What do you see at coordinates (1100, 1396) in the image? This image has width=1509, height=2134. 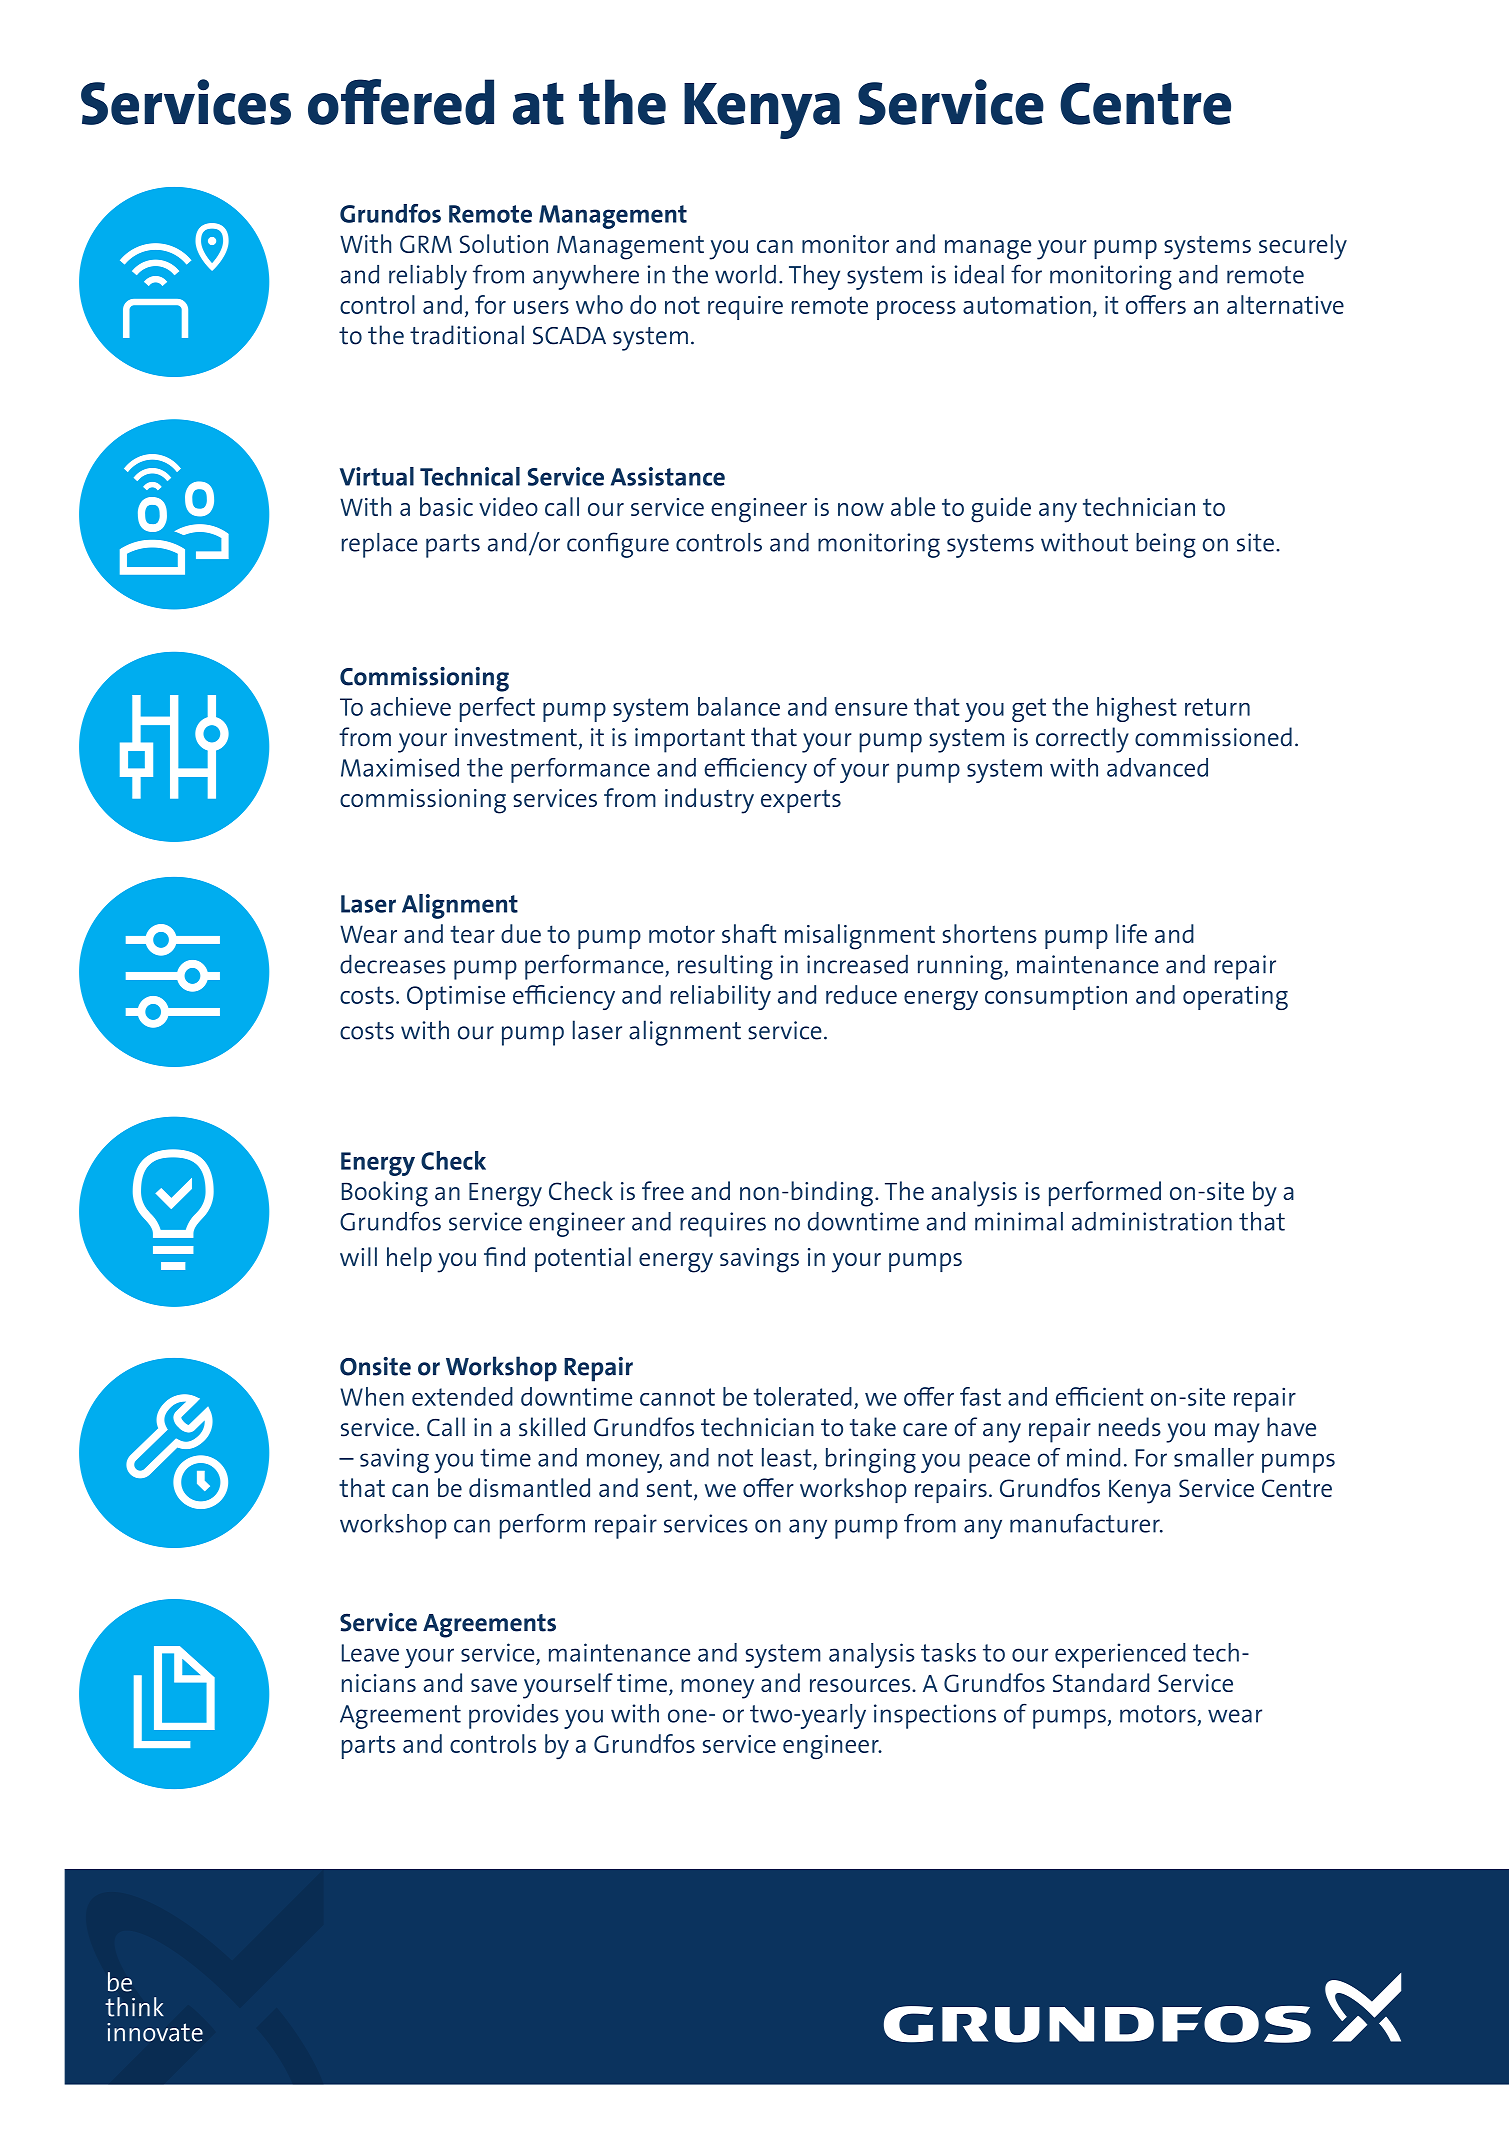 I see `efficient` at bounding box center [1100, 1396].
